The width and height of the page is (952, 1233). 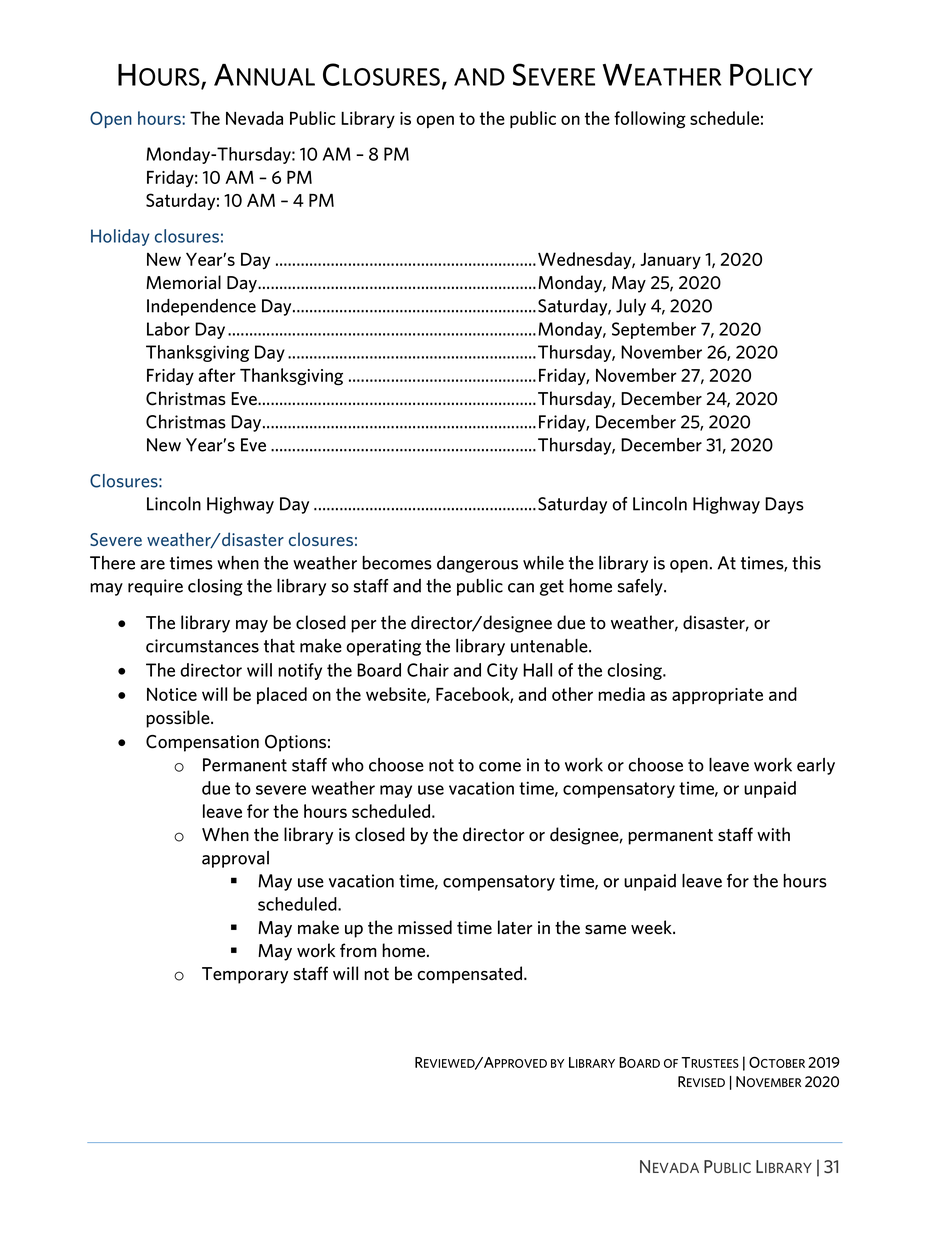 What do you see at coordinates (650, 119) in the page?
I see `following` at bounding box center [650, 119].
